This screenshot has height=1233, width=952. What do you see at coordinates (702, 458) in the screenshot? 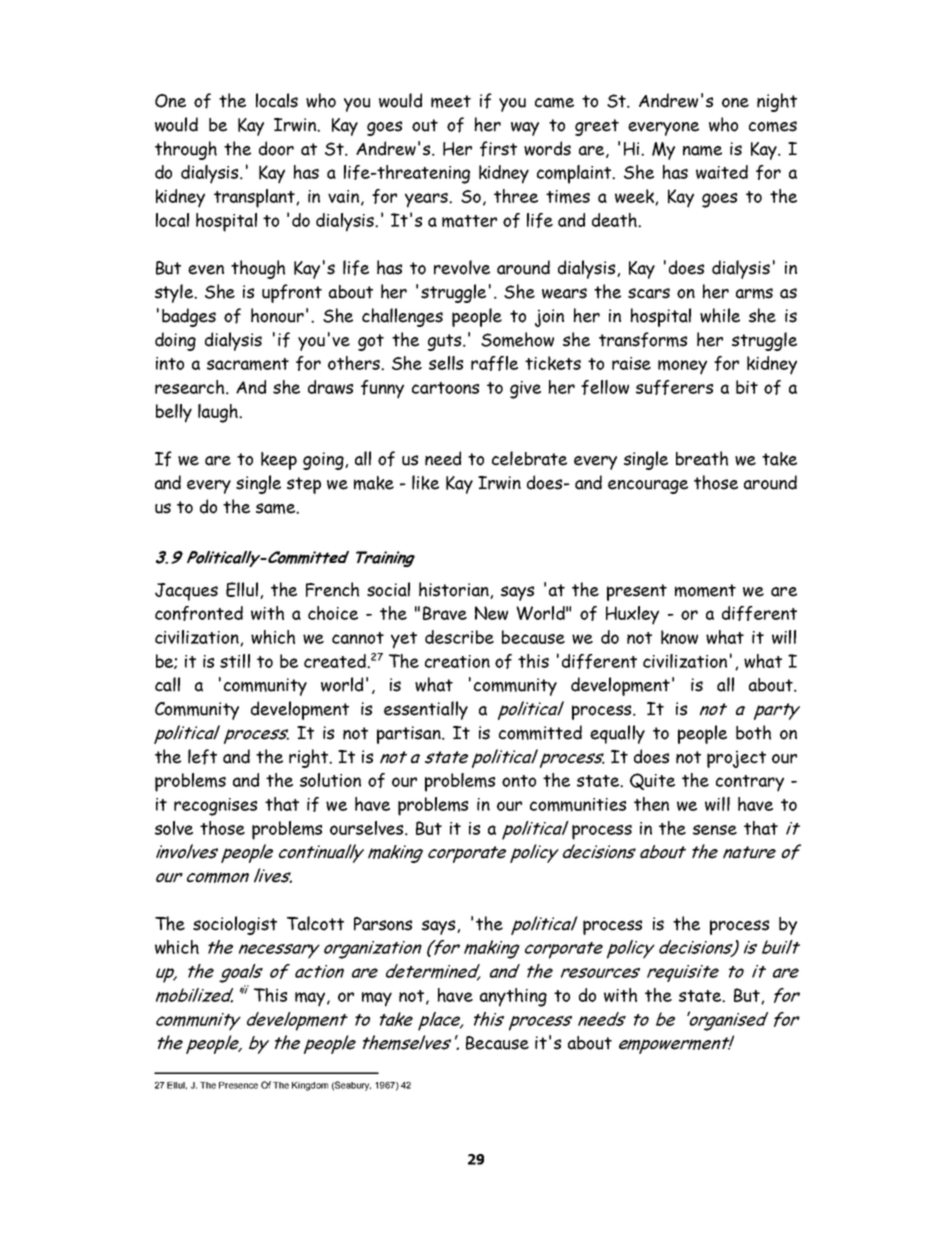
I see `breath` at bounding box center [702, 458].
